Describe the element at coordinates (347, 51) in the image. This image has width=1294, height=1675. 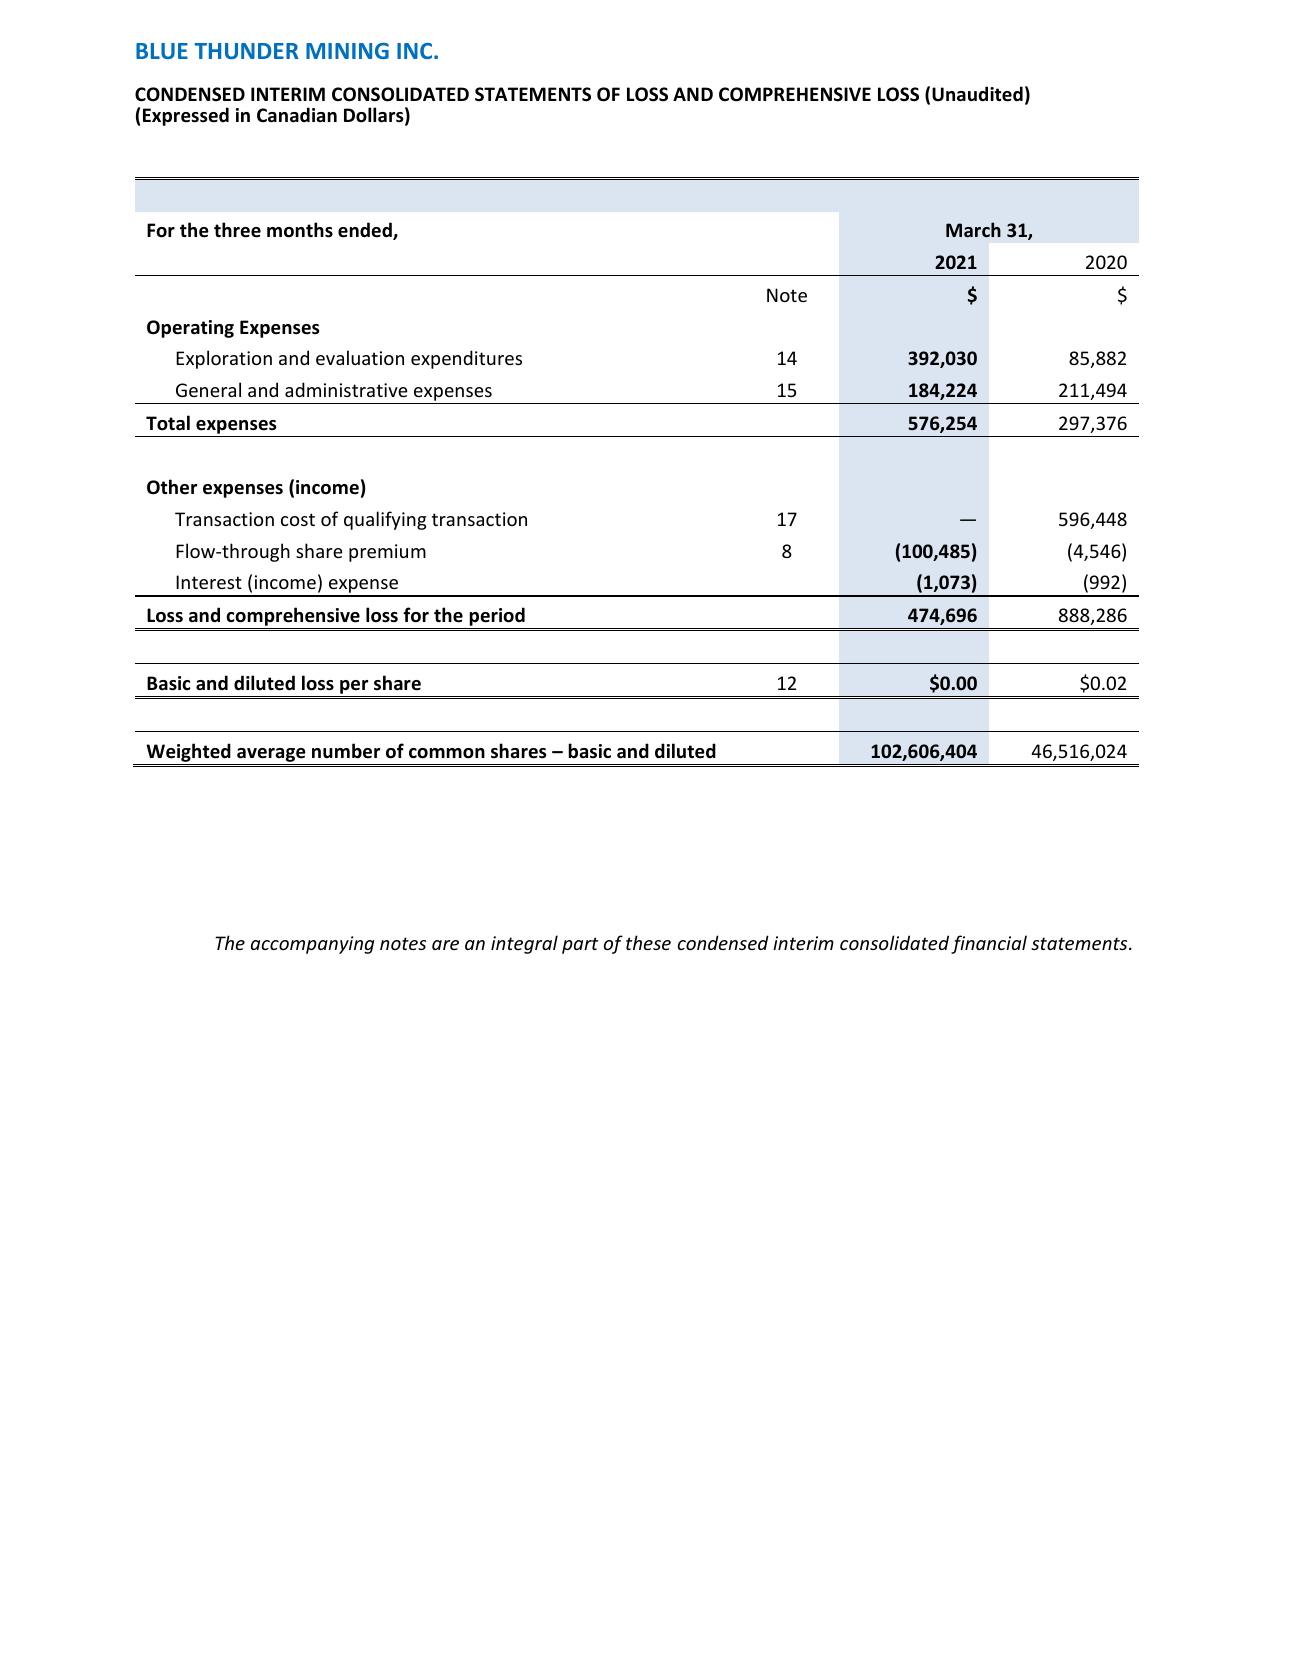
I see `MINING` at that location.
